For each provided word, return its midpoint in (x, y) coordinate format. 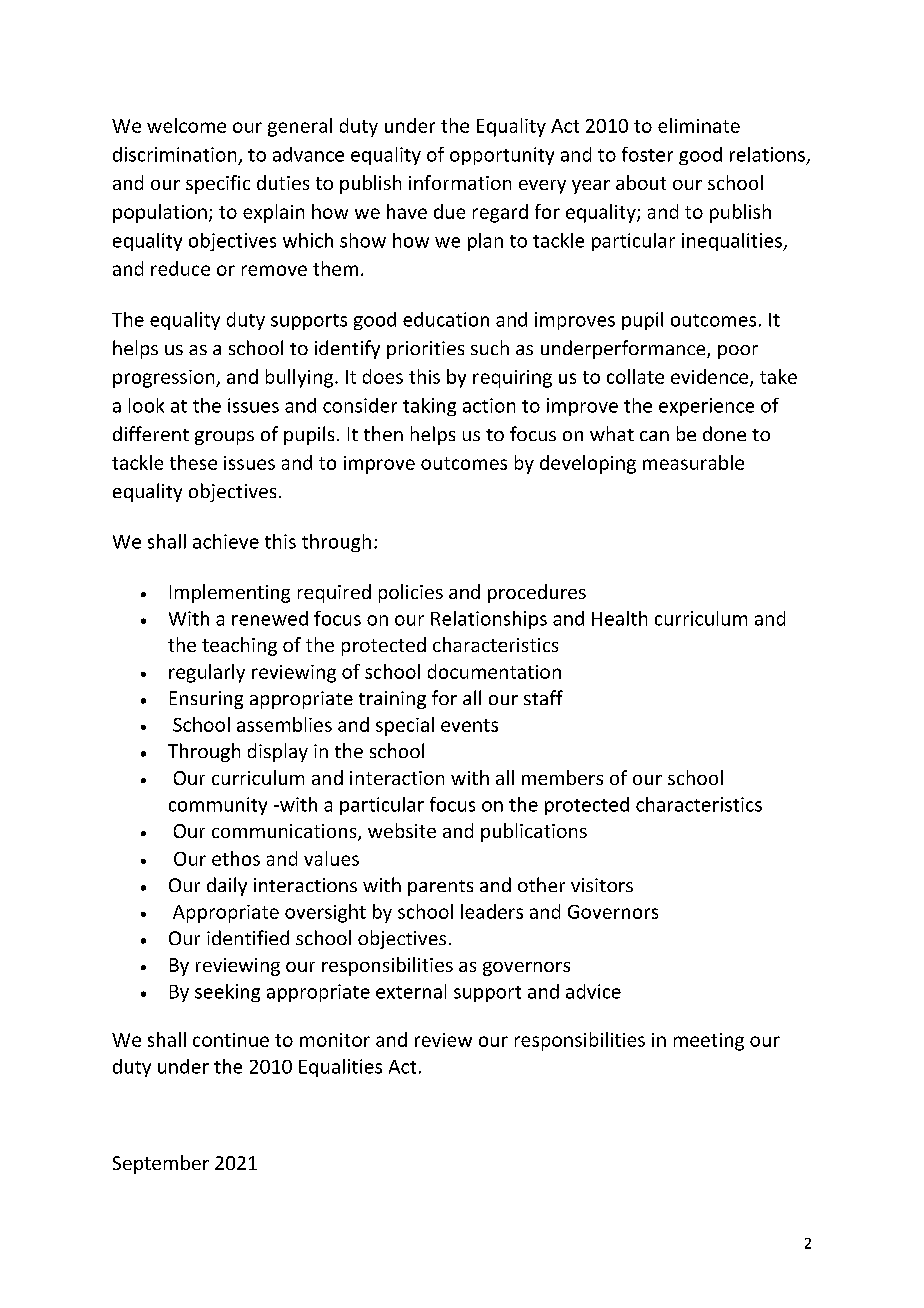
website (402, 830)
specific (218, 184)
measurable (693, 462)
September (161, 1164)
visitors (602, 885)
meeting (709, 1042)
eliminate (699, 125)
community (218, 806)
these (193, 462)
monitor (335, 1040)
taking (429, 407)
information (460, 182)
